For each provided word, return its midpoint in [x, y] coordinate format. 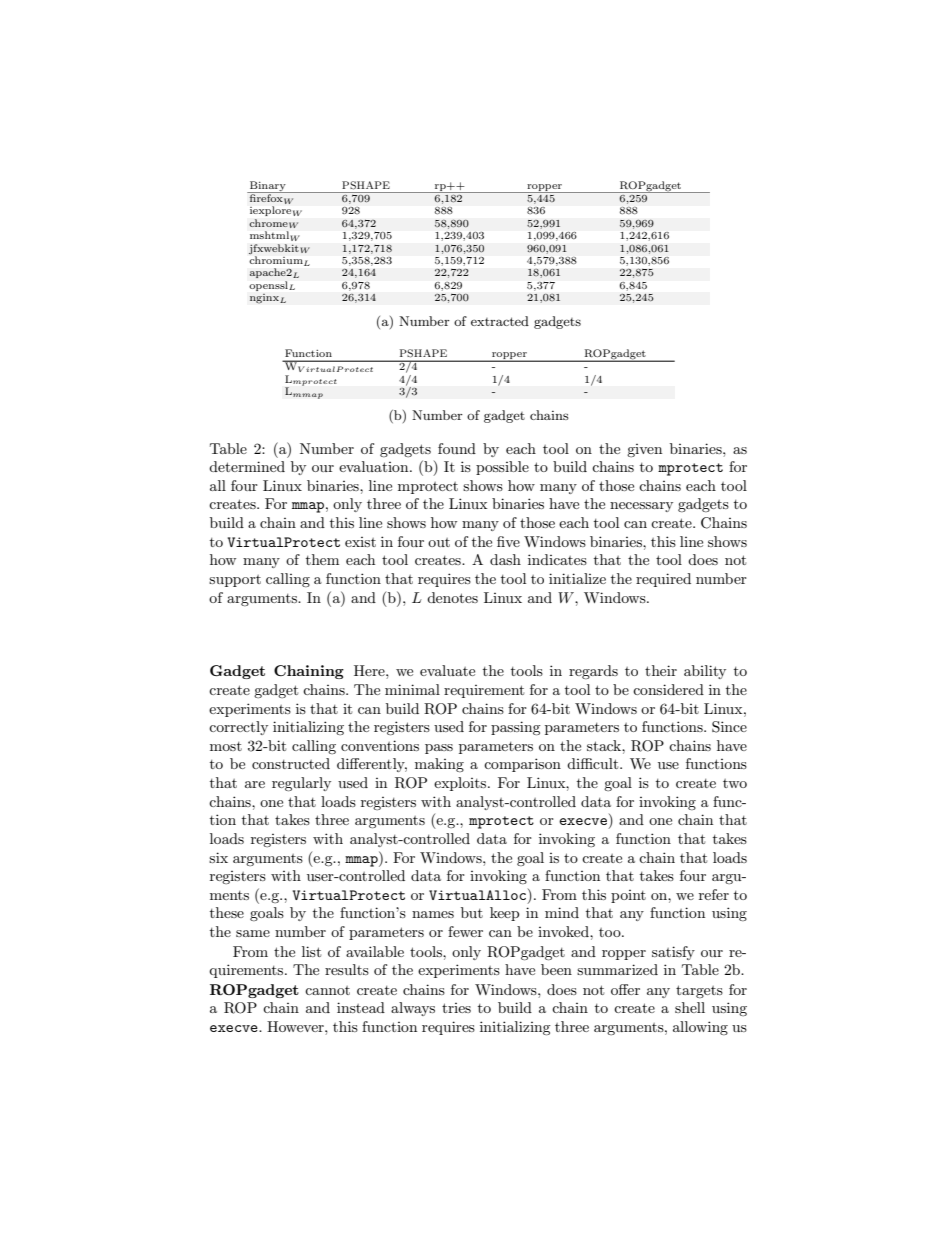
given [644, 450]
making [439, 765]
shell [690, 1007]
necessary [641, 507]
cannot [327, 990]
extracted [500, 321]
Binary [268, 187]
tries [456, 1008]
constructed [291, 763]
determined [247, 466]
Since [729, 727]
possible [502, 468]
